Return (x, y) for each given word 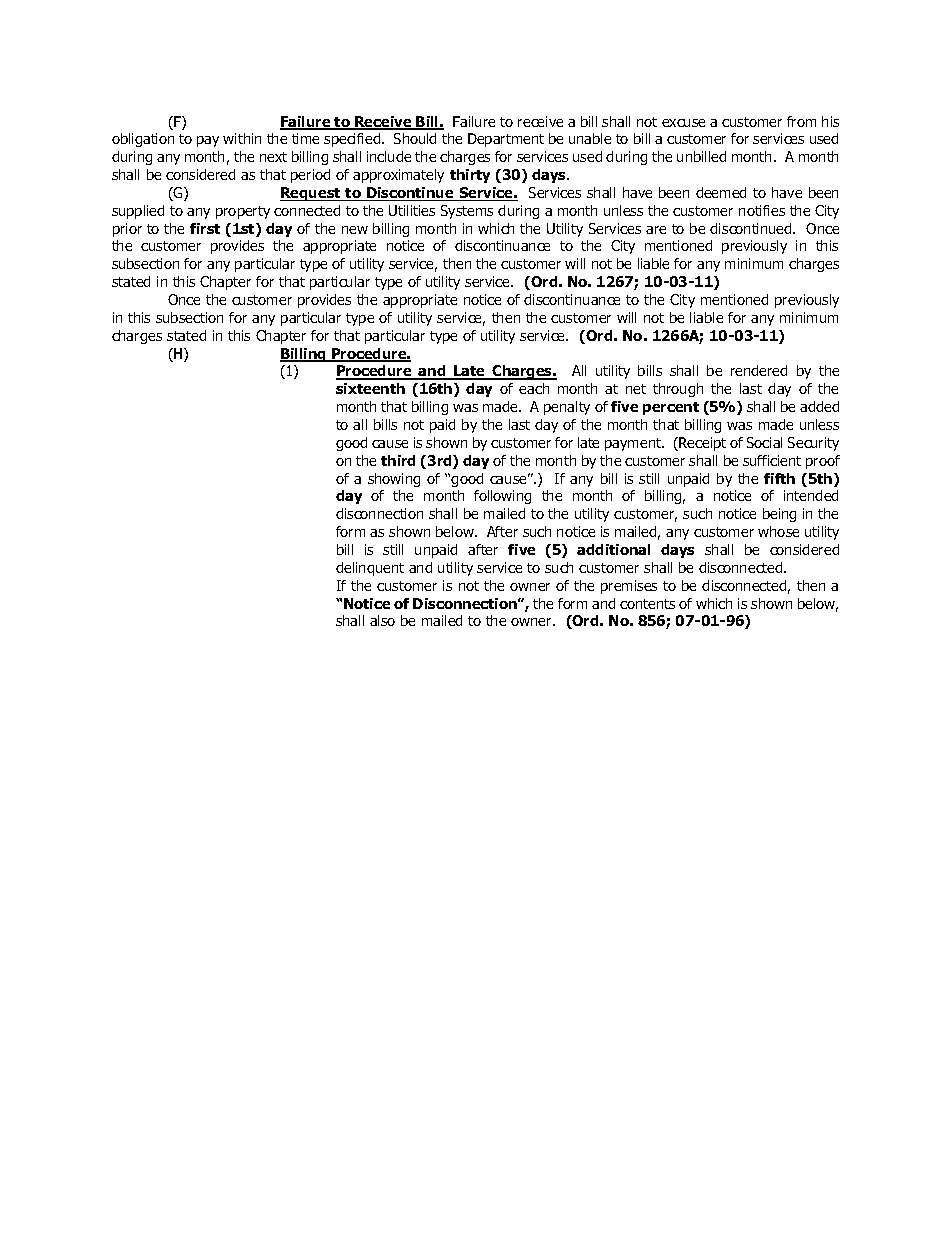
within (242, 138)
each (534, 388)
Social (764, 442)
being (779, 515)
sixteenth (370, 388)
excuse (683, 123)
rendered (759, 370)
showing (394, 480)
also (382, 620)
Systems (467, 212)
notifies (762, 210)
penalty (567, 408)
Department (506, 140)
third (398, 460)
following (502, 497)
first (205, 228)
